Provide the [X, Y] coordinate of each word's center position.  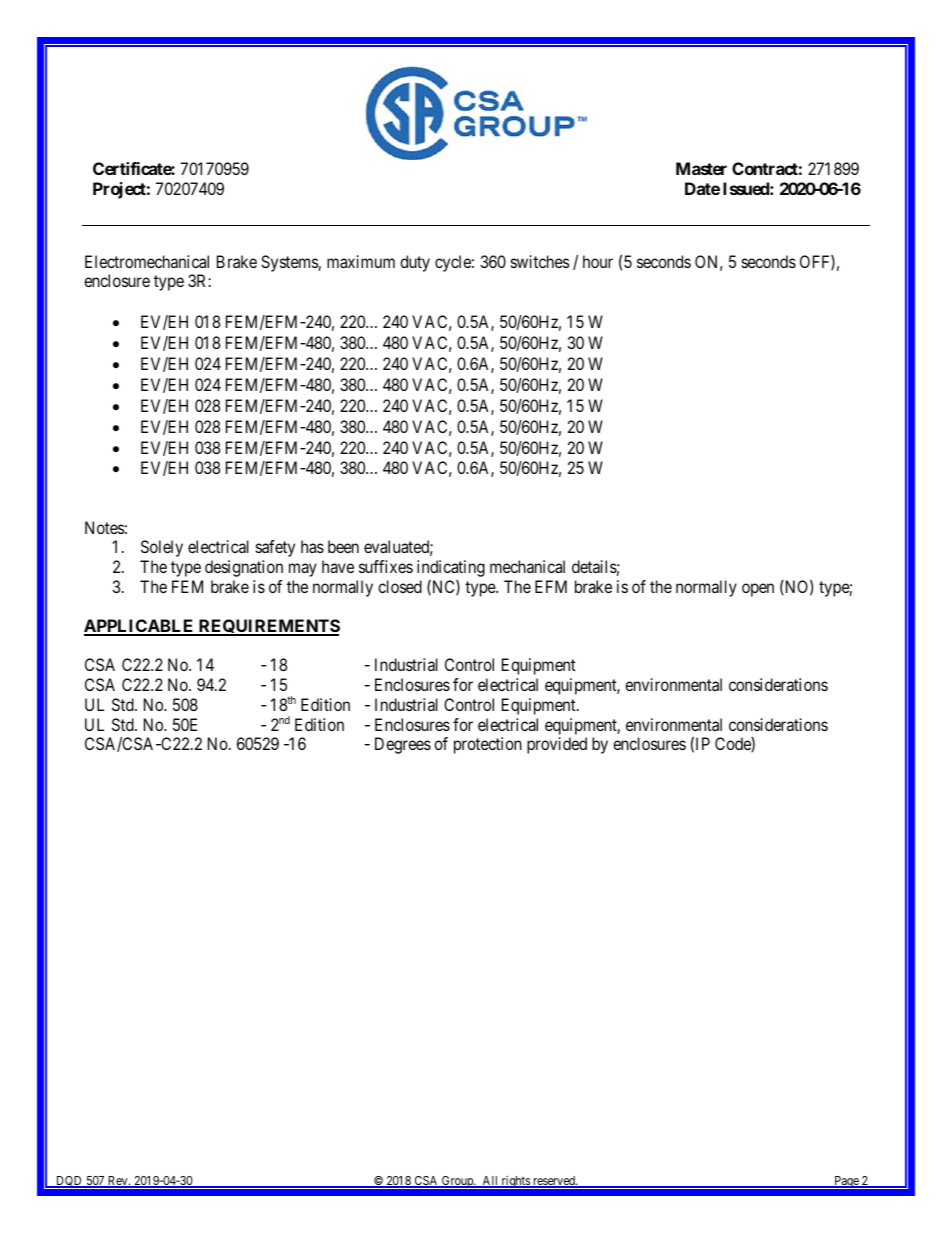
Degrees [403, 745]
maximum [361, 261]
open [758, 590]
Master [701, 168]
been [343, 546]
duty [415, 263]
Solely [162, 548]
